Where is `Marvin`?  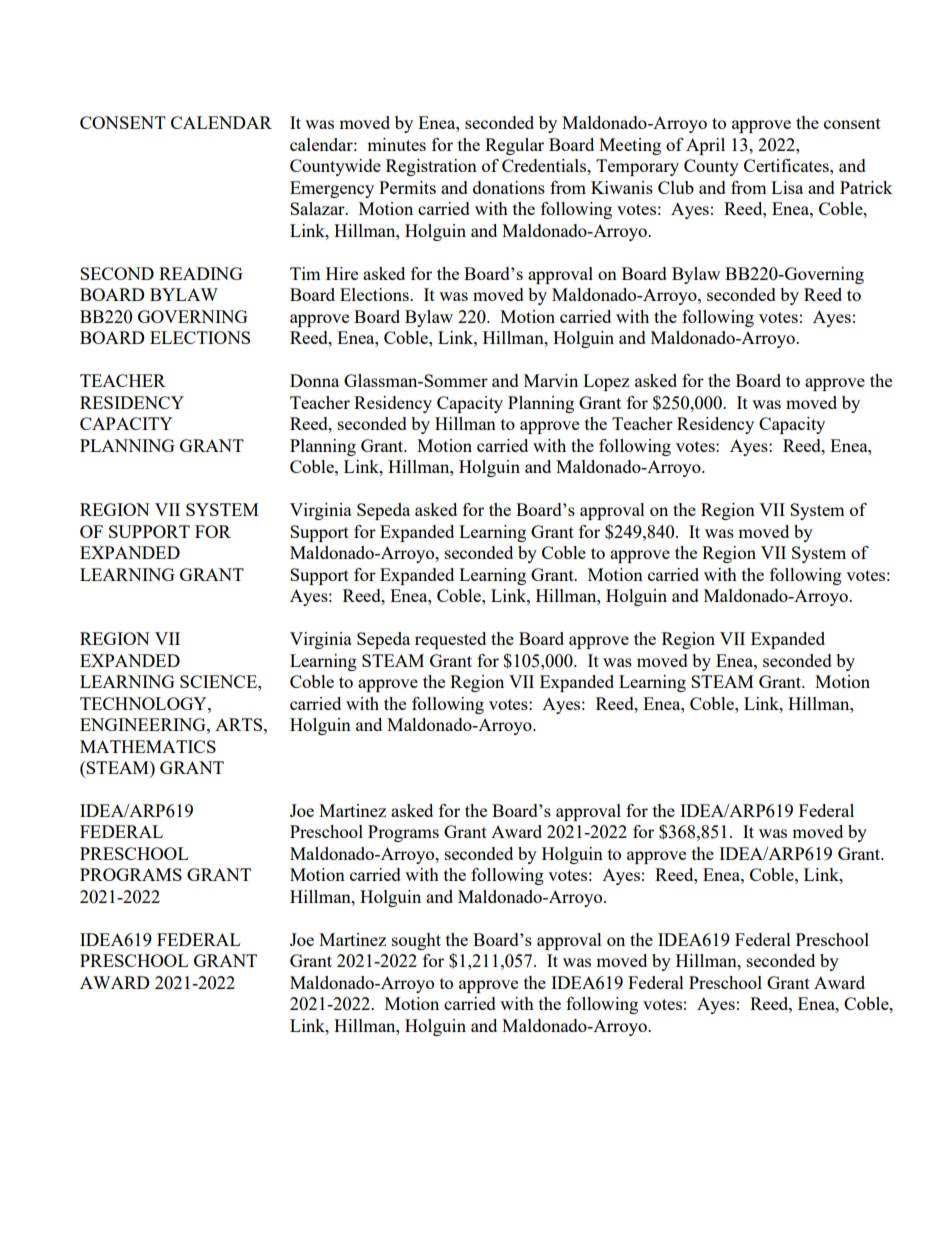
Marvin is located at coordinates (551, 380).
